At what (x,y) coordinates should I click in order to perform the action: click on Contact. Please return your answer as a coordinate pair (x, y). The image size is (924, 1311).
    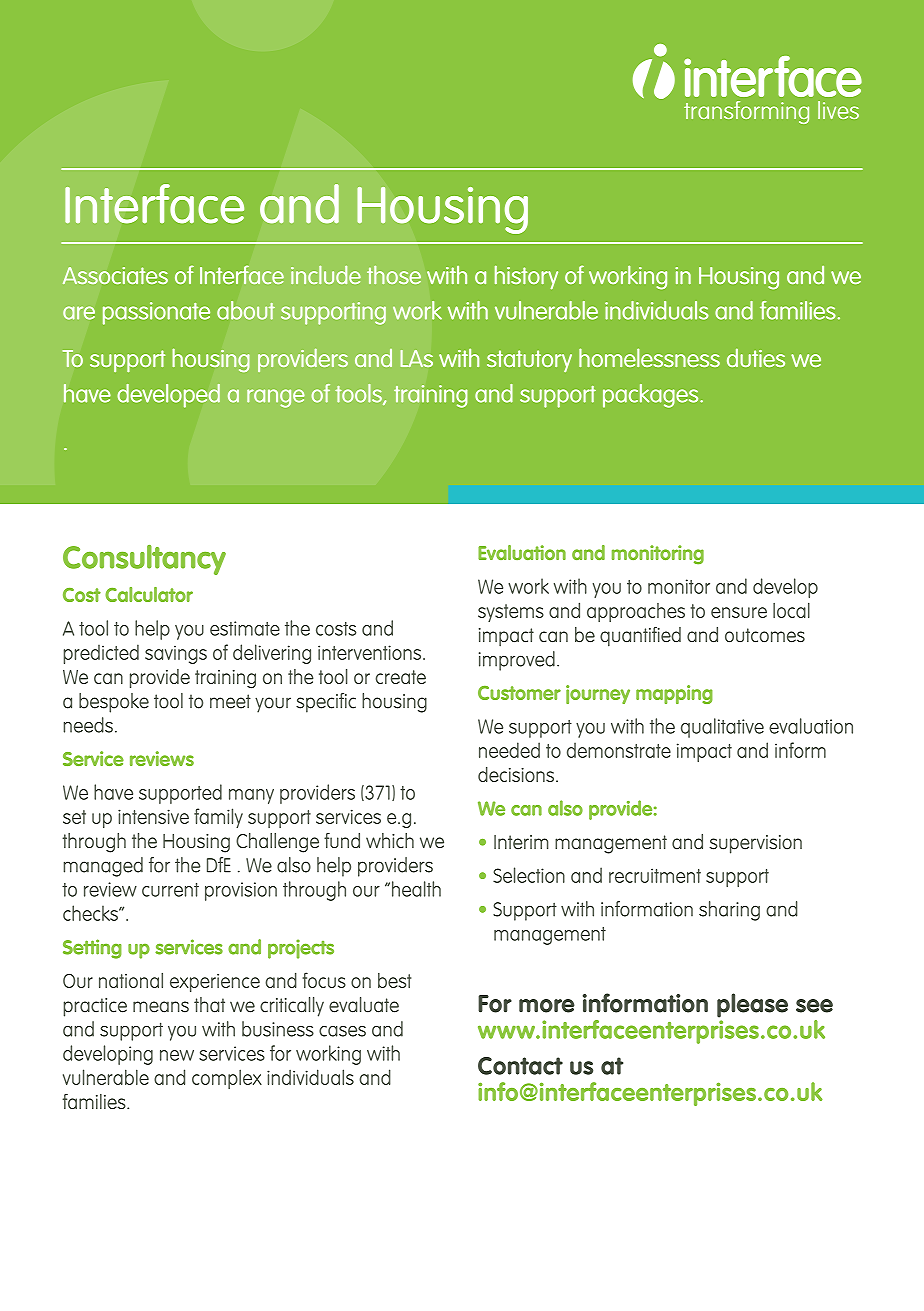
    Looking at the image, I should click on (520, 1066).
